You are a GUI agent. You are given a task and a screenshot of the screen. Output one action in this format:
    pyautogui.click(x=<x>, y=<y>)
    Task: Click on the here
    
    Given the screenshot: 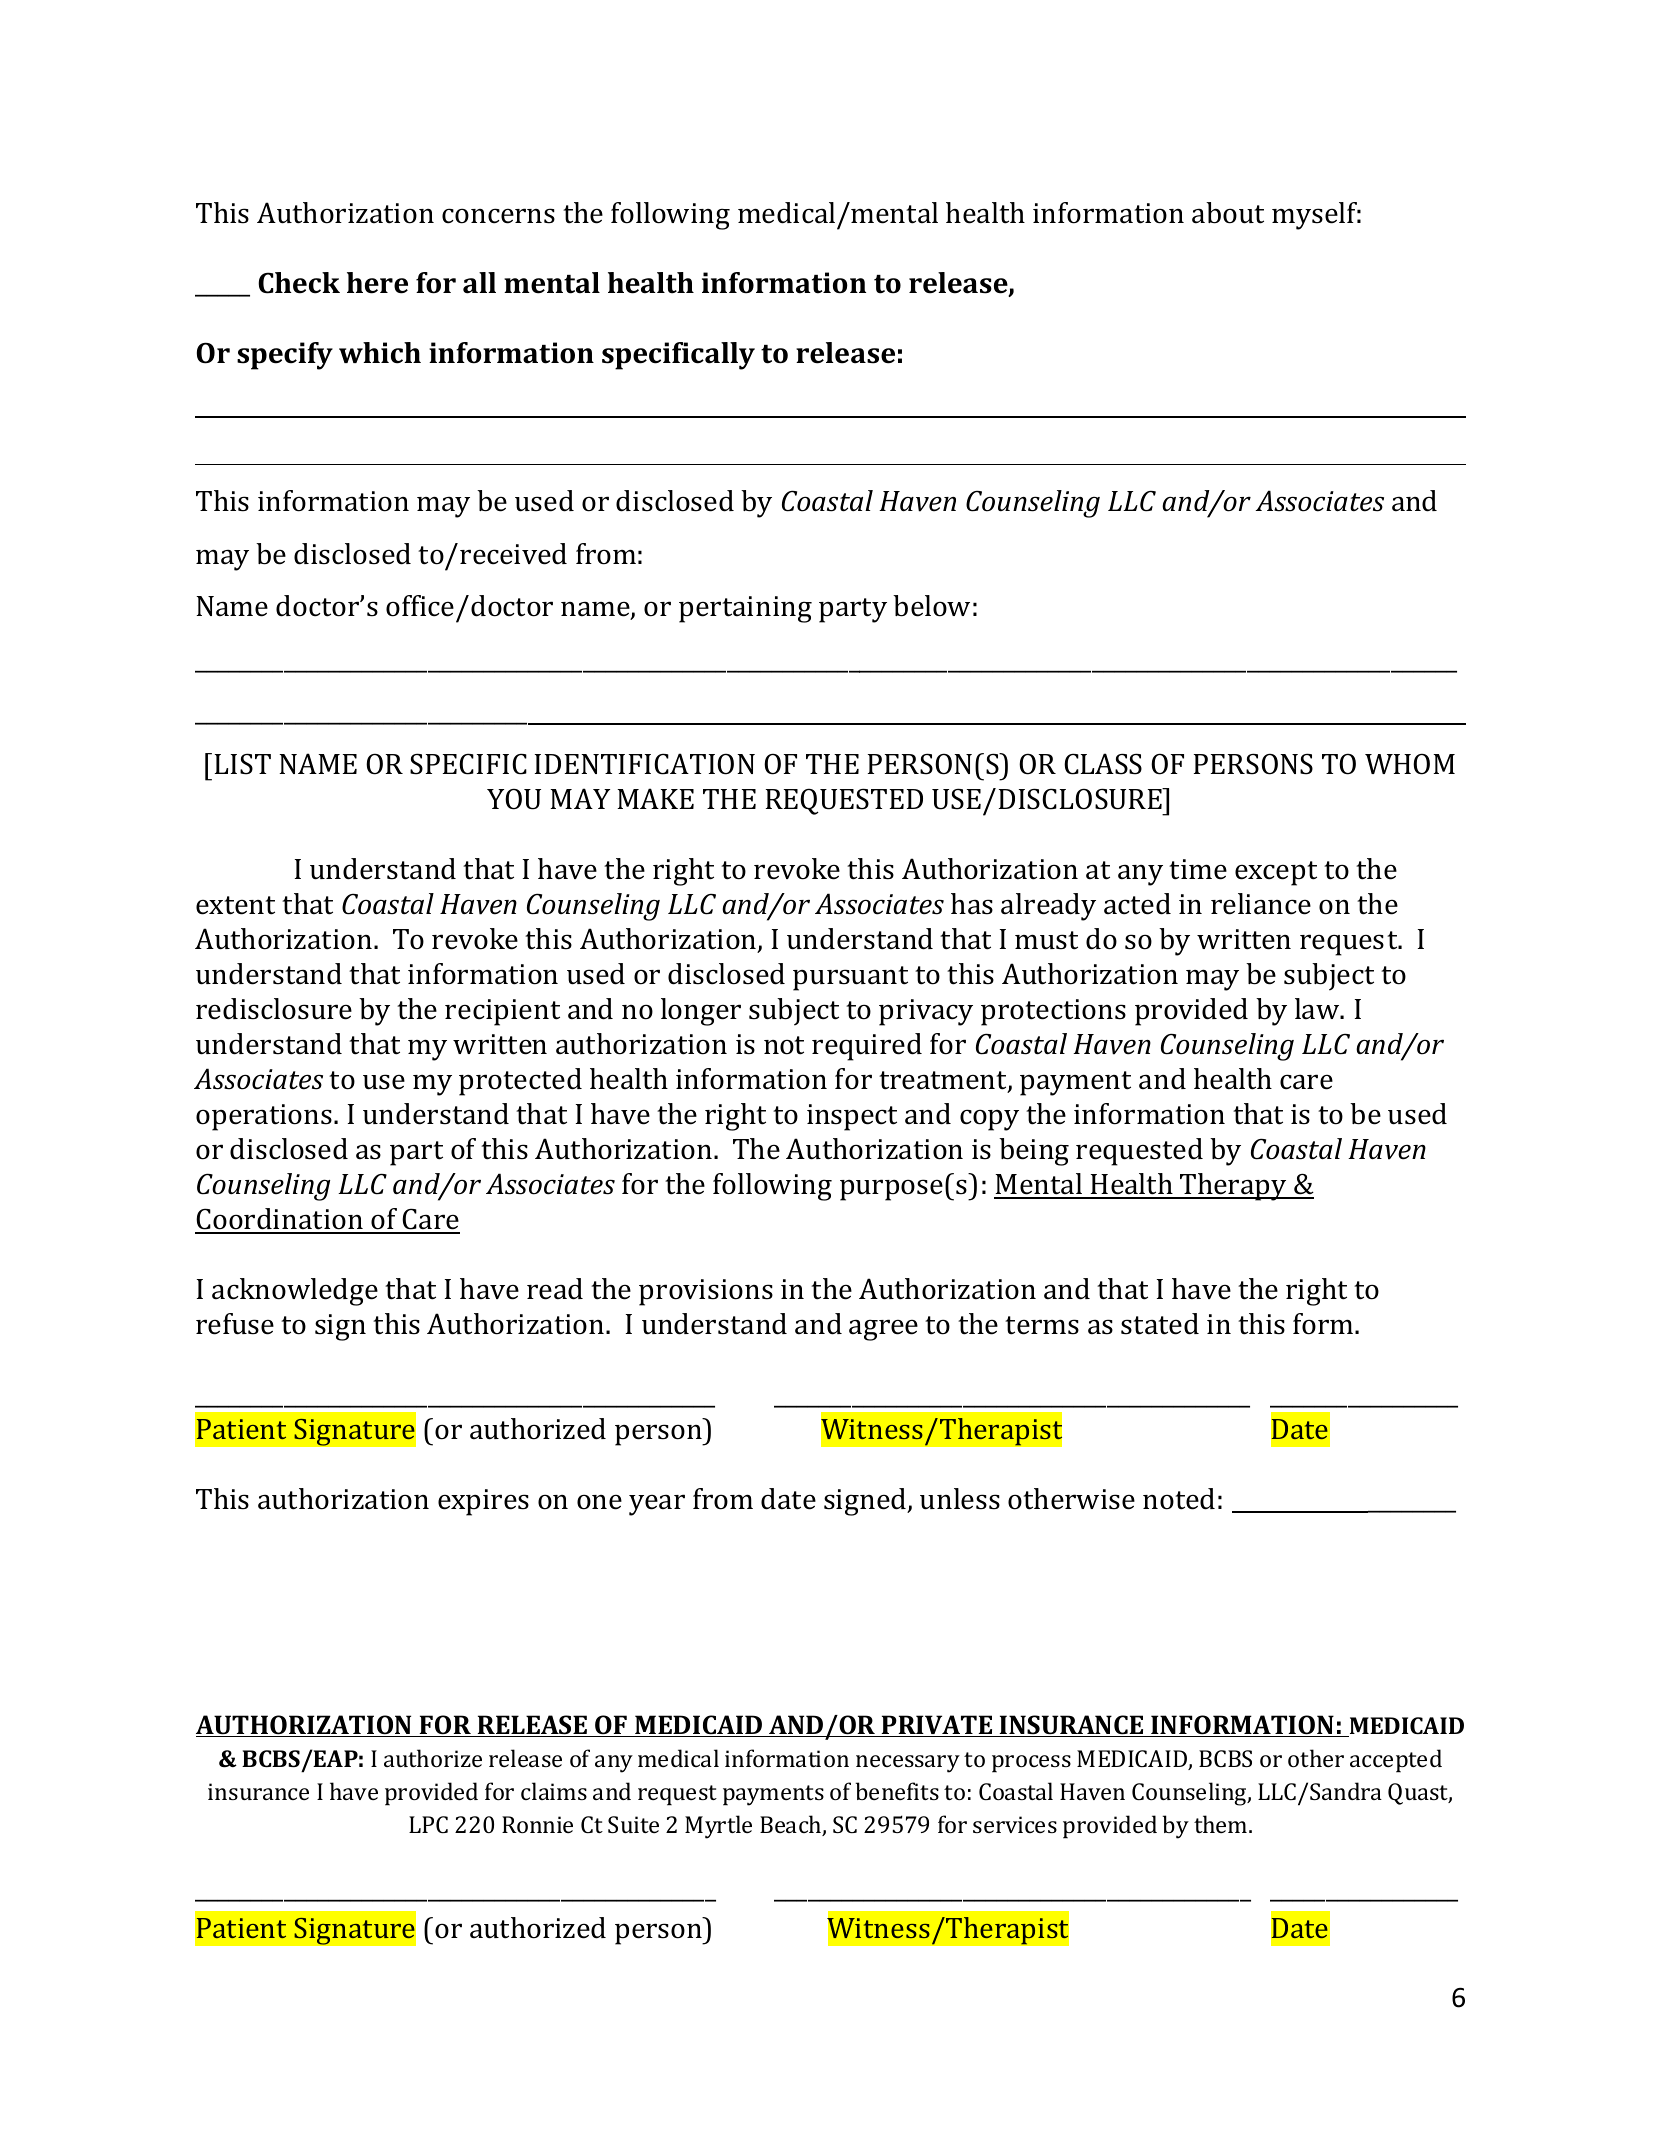 What is the action you would take?
    pyautogui.click(x=377, y=283)
